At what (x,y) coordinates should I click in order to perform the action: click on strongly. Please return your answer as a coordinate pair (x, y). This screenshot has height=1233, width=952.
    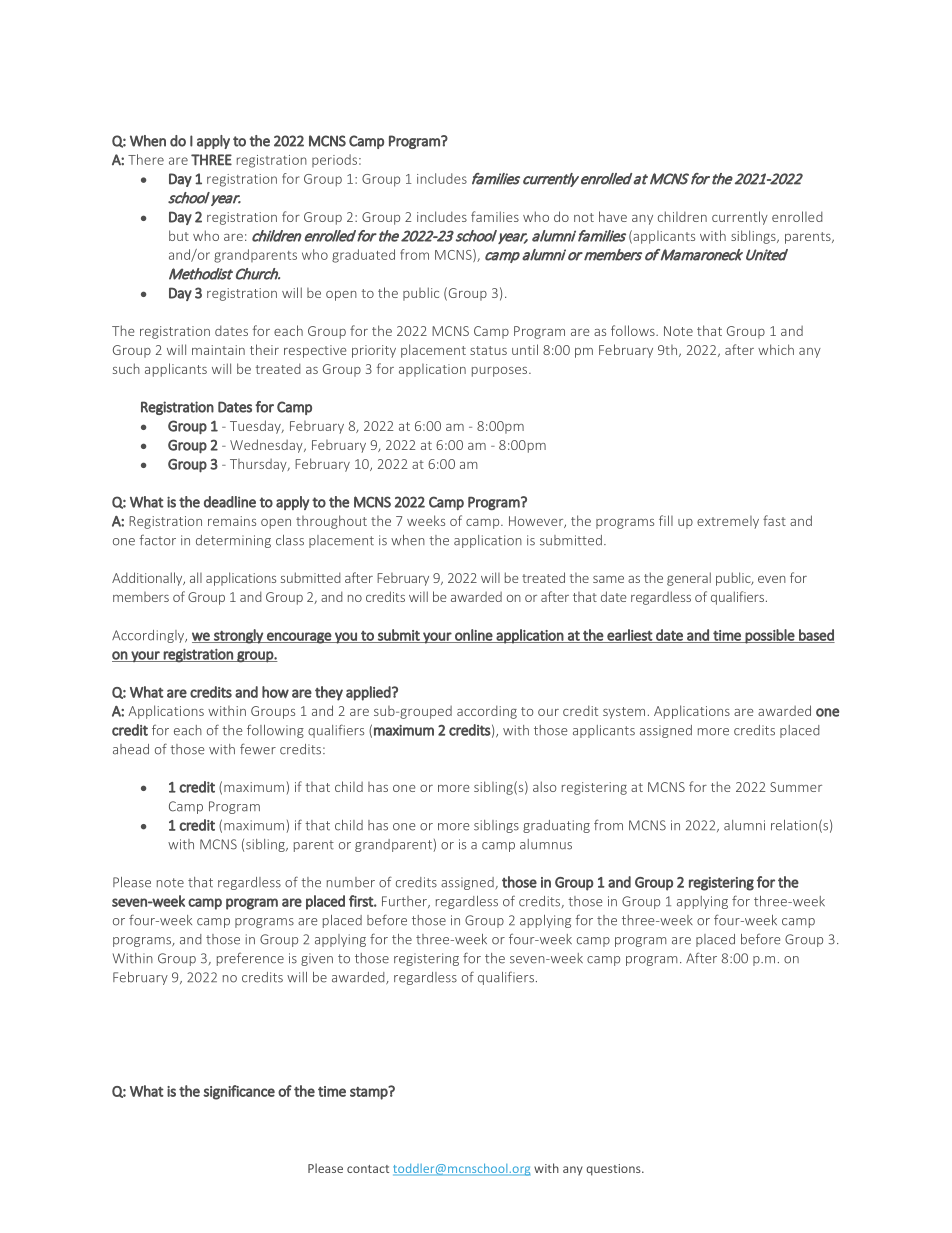
    Looking at the image, I should click on (238, 636).
